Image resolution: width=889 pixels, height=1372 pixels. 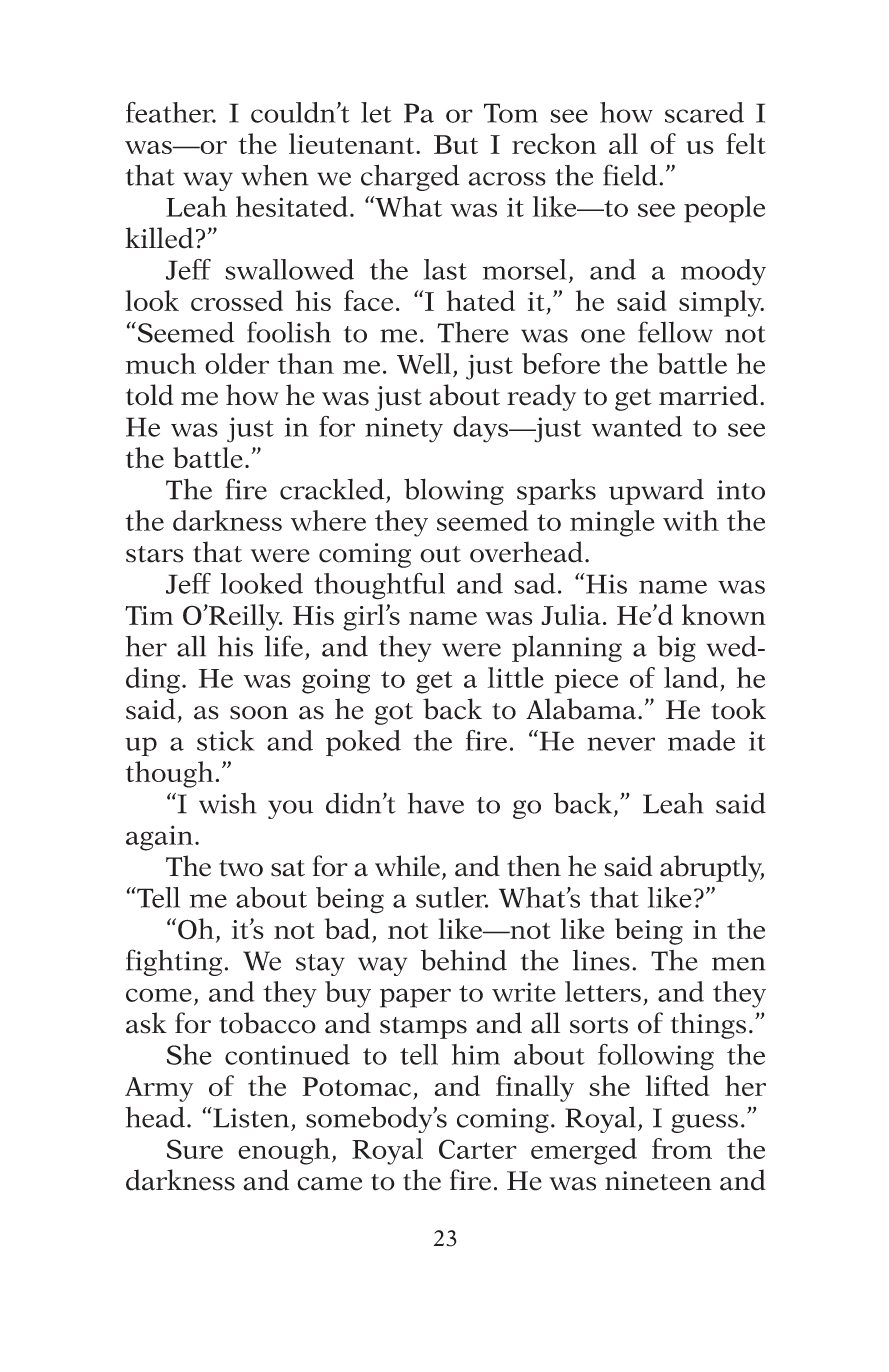 I want to click on made, so click(x=701, y=740).
